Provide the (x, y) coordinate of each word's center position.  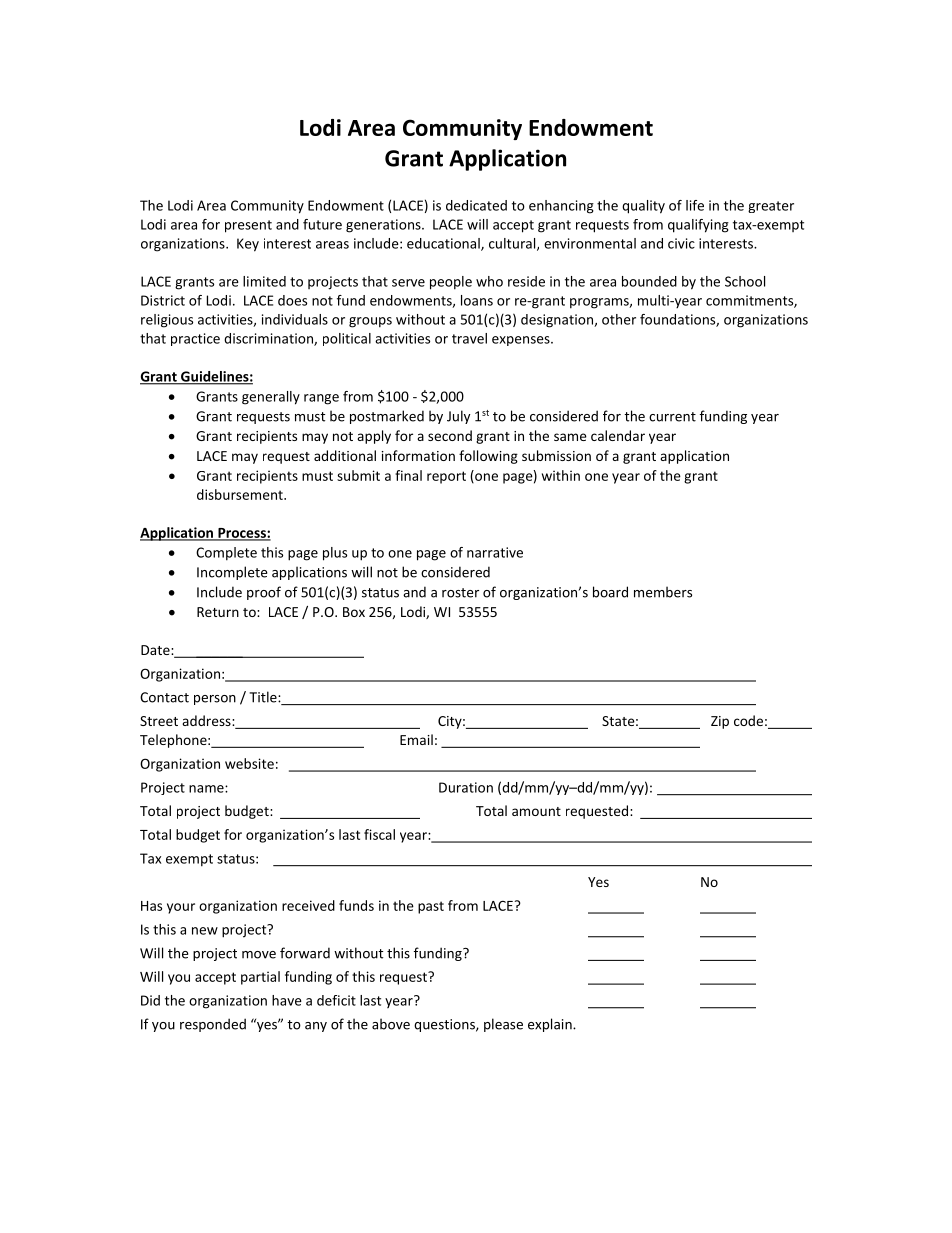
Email (416, 739)
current (672, 417)
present (248, 226)
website (249, 763)
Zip (720, 722)
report (446, 477)
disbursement (241, 494)
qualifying (698, 226)
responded (213, 1025)
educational (444, 244)
